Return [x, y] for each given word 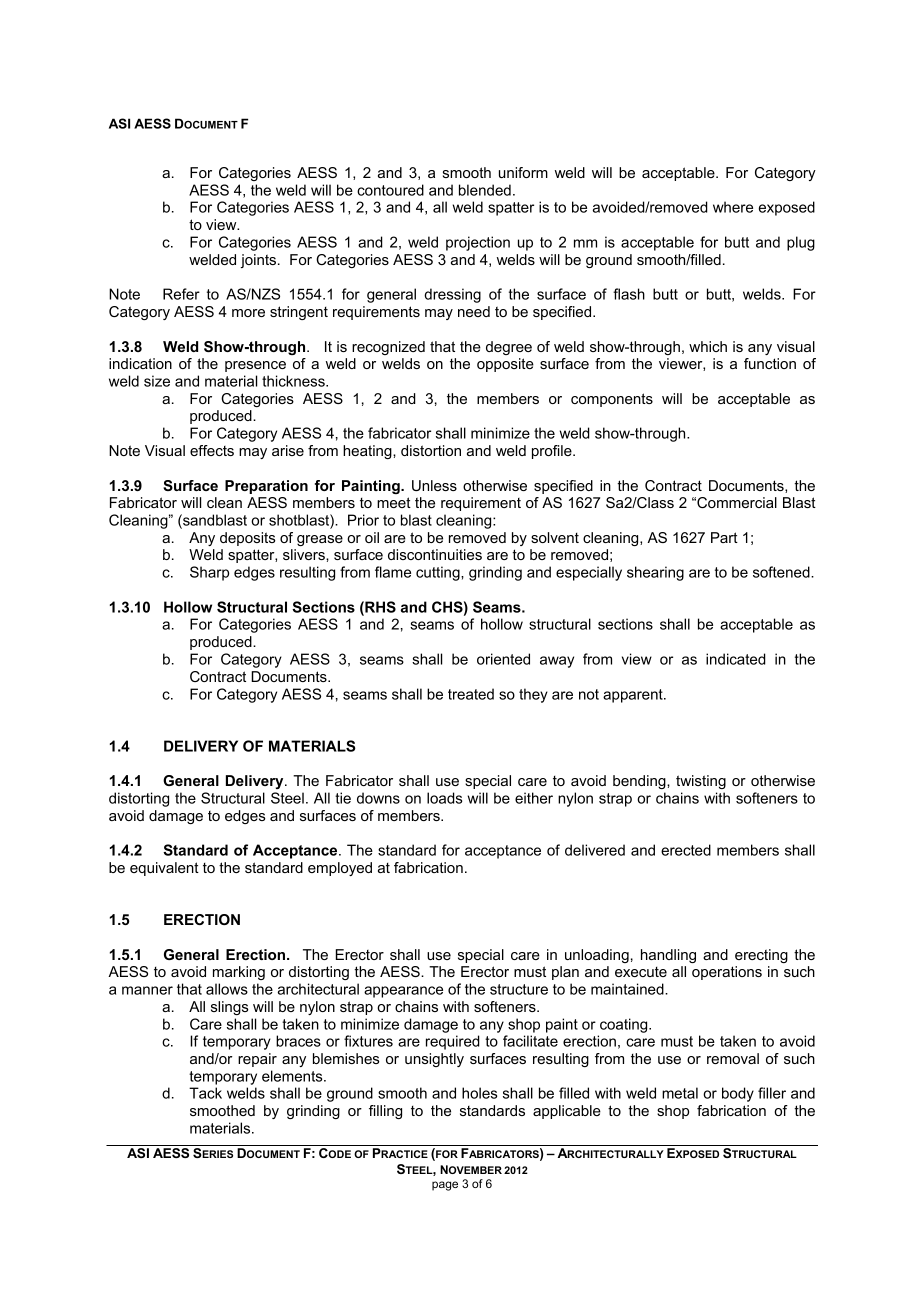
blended [485, 190]
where [733, 207]
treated [471, 694]
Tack [205, 1093]
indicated [736, 659]
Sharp [209, 573]
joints [258, 261]
